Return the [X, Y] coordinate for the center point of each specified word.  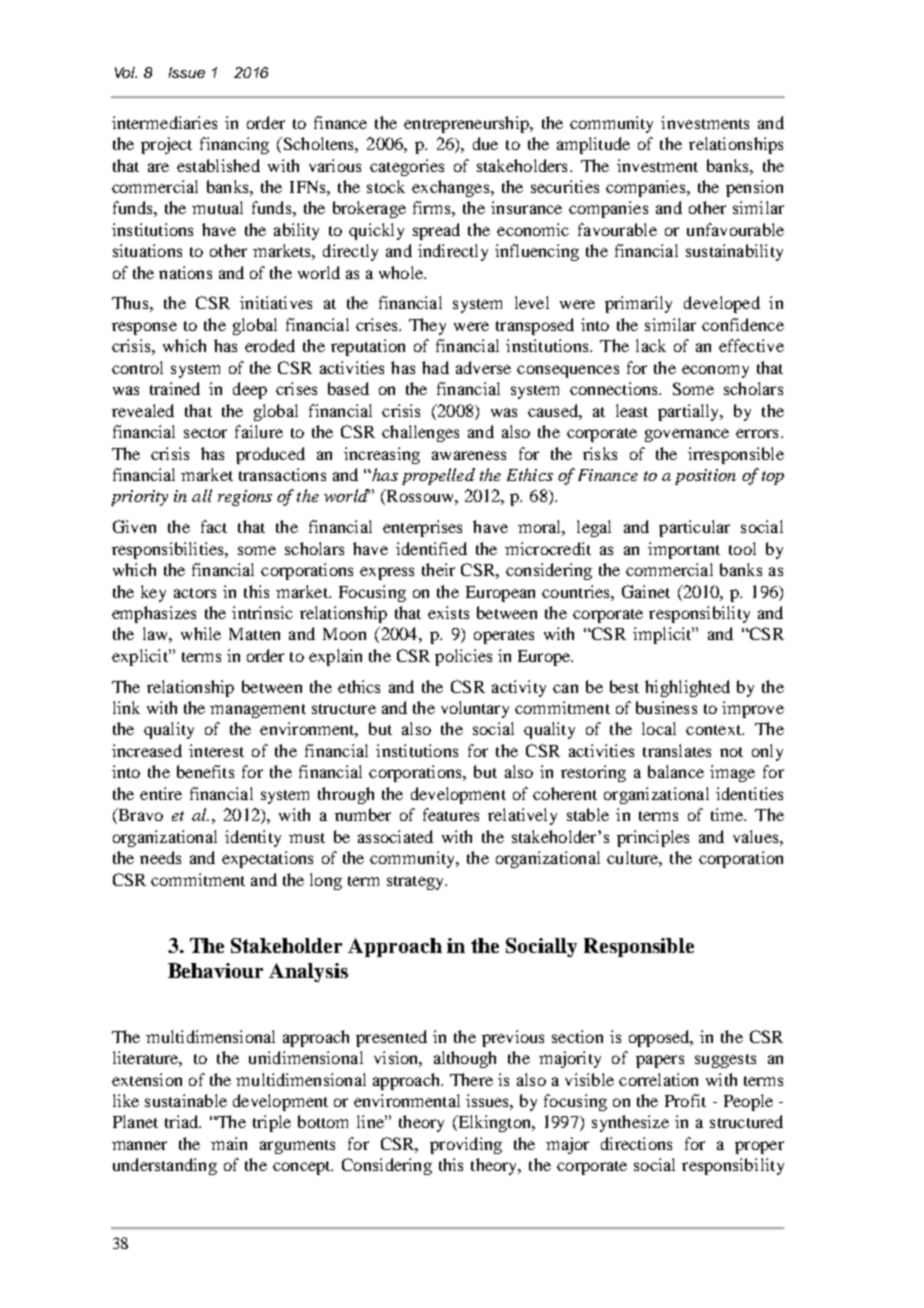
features [451, 814]
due [485, 143]
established [218, 165]
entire [161, 793]
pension [754, 188]
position [705, 477]
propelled [438, 476]
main [229, 1143]
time [728, 814]
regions [245, 498]
